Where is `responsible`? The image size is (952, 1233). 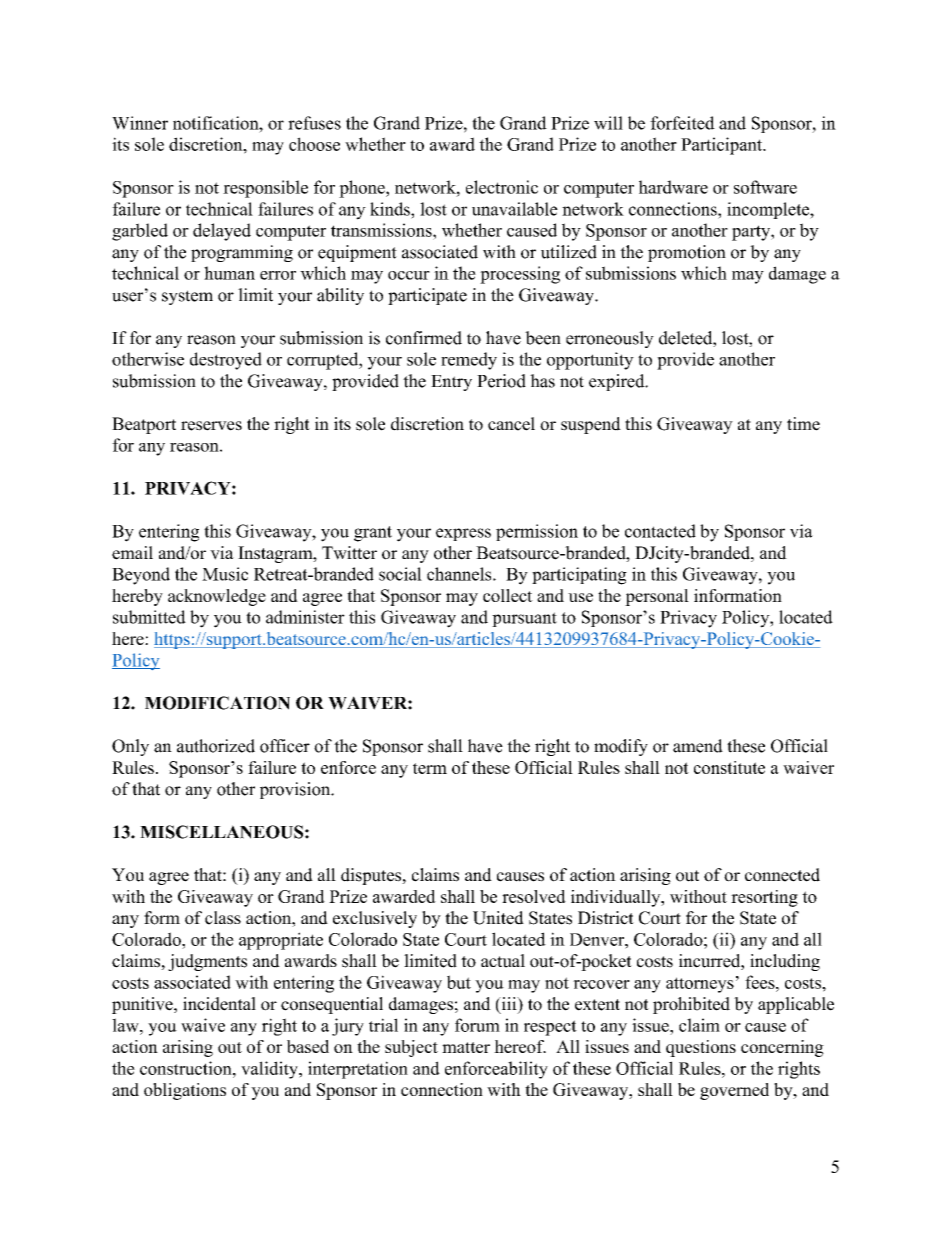 responsible is located at coordinates (265, 189).
